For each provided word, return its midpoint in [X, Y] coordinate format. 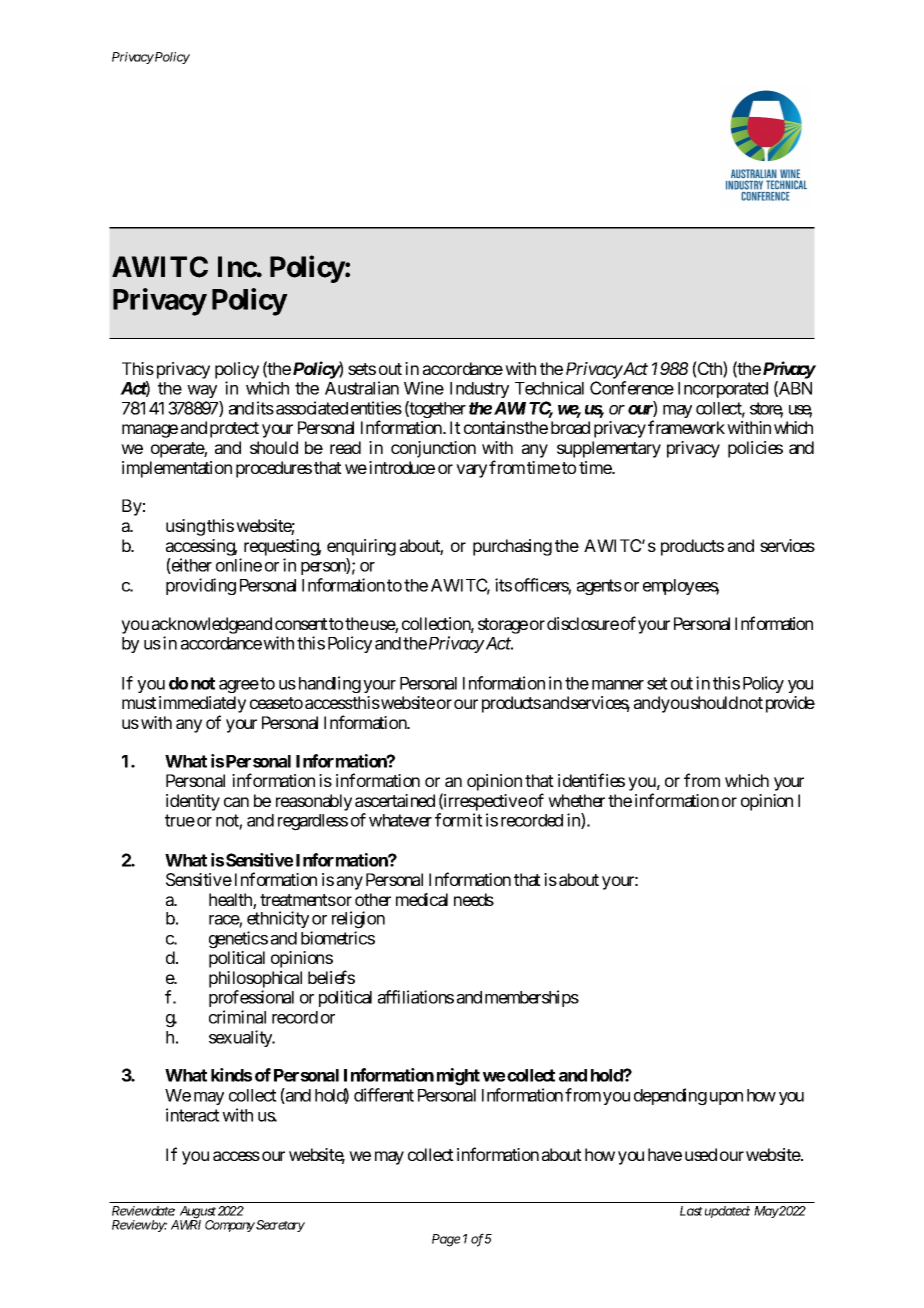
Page [446, 1240]
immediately [202, 706]
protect [234, 430]
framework [686, 427]
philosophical [255, 979]
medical [422, 899]
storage [503, 626]
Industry [479, 390]
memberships [532, 998]
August [198, 1213]
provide [790, 704]
